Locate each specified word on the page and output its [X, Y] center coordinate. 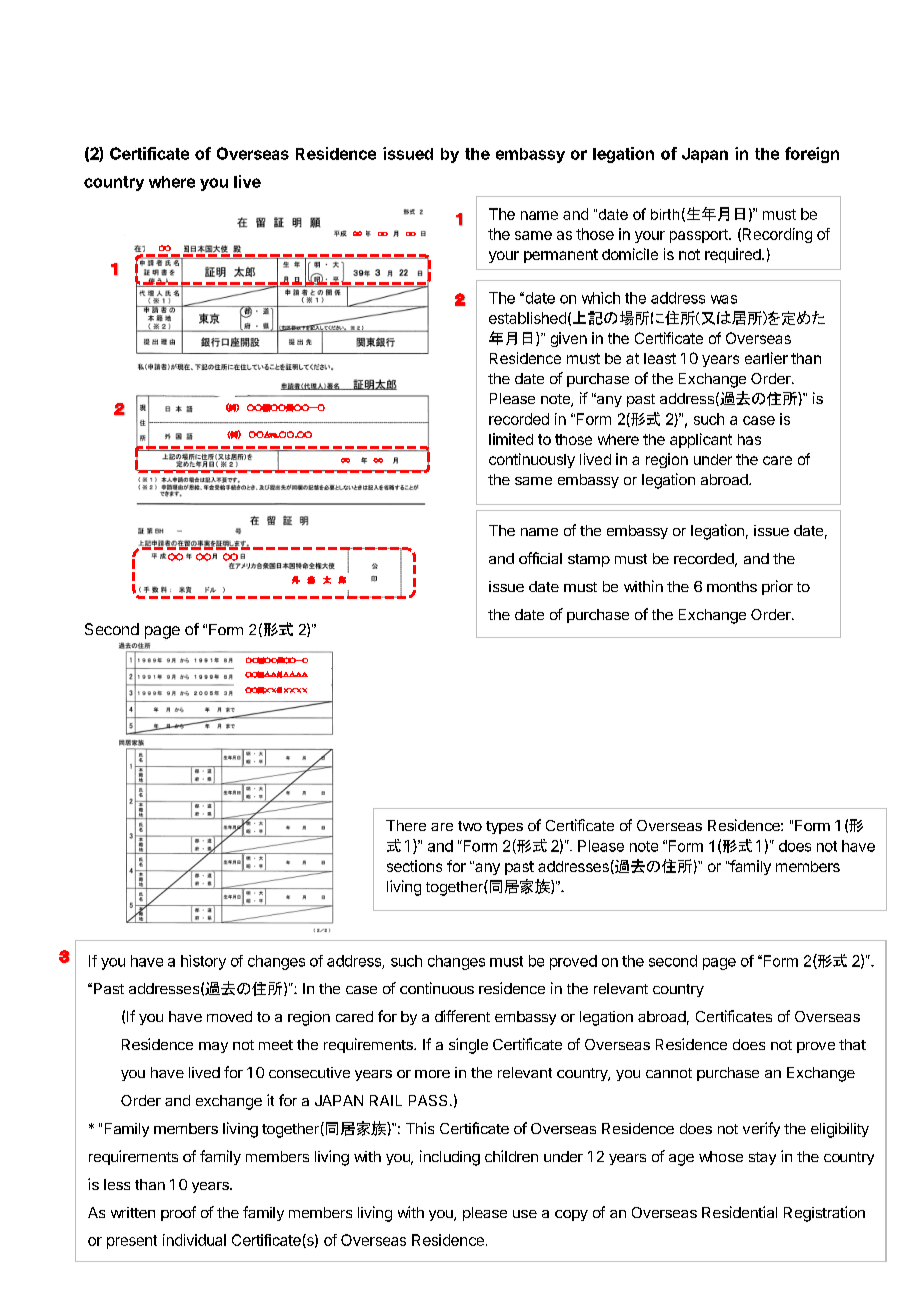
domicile [630, 254]
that [852, 1044]
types [504, 827]
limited [511, 439]
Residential [739, 1212]
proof [178, 1213]
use [525, 1214]
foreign [812, 155]
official [540, 558]
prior [777, 587]
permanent [561, 256]
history [203, 962]
